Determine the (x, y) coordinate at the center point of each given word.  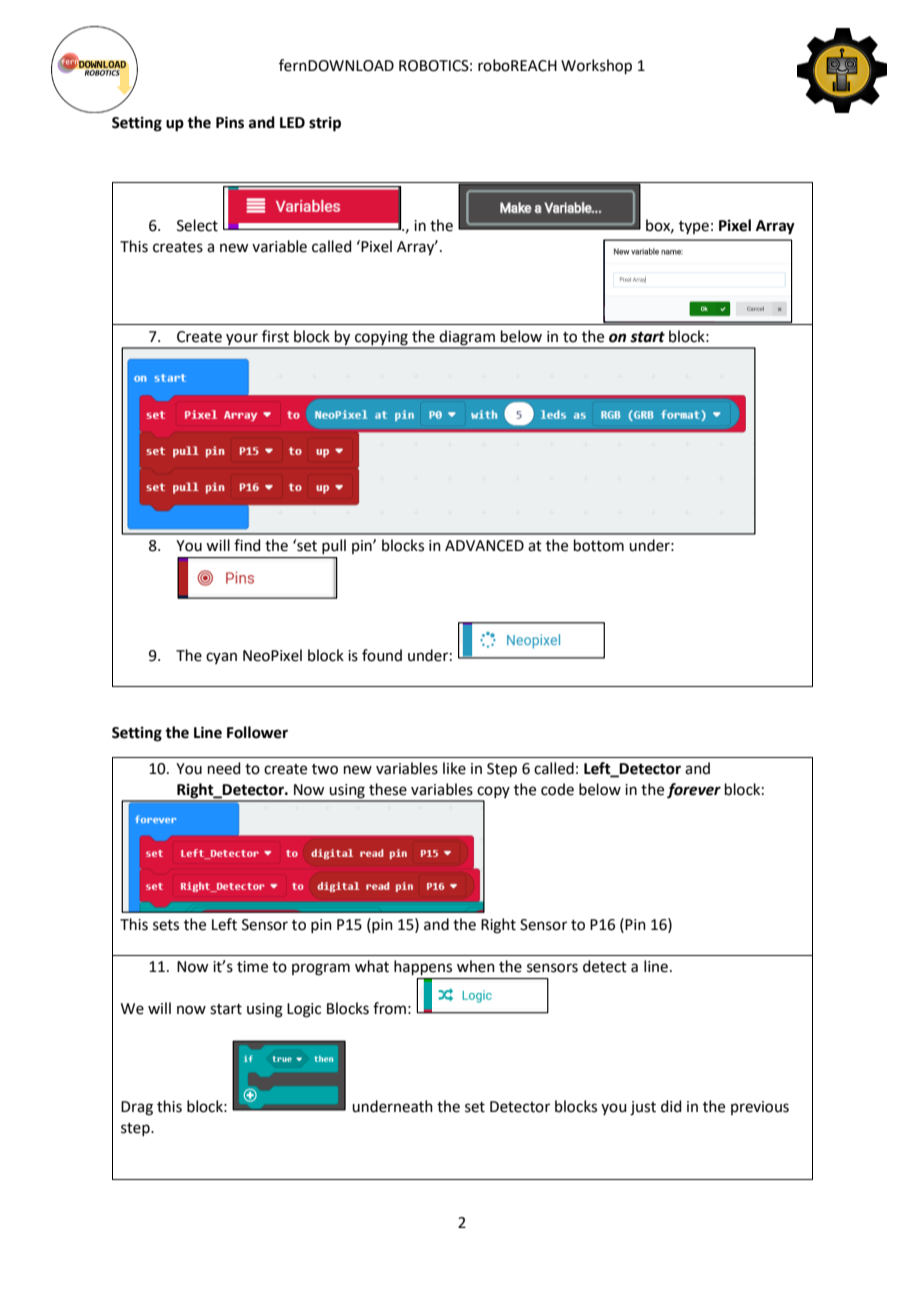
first (275, 336)
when (476, 966)
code (557, 789)
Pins (230, 122)
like (454, 768)
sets (166, 925)
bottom (599, 545)
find (247, 545)
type (694, 227)
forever (694, 791)
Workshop (596, 66)
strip (325, 124)
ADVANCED (484, 546)
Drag (137, 1108)
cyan (221, 658)
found (382, 655)
